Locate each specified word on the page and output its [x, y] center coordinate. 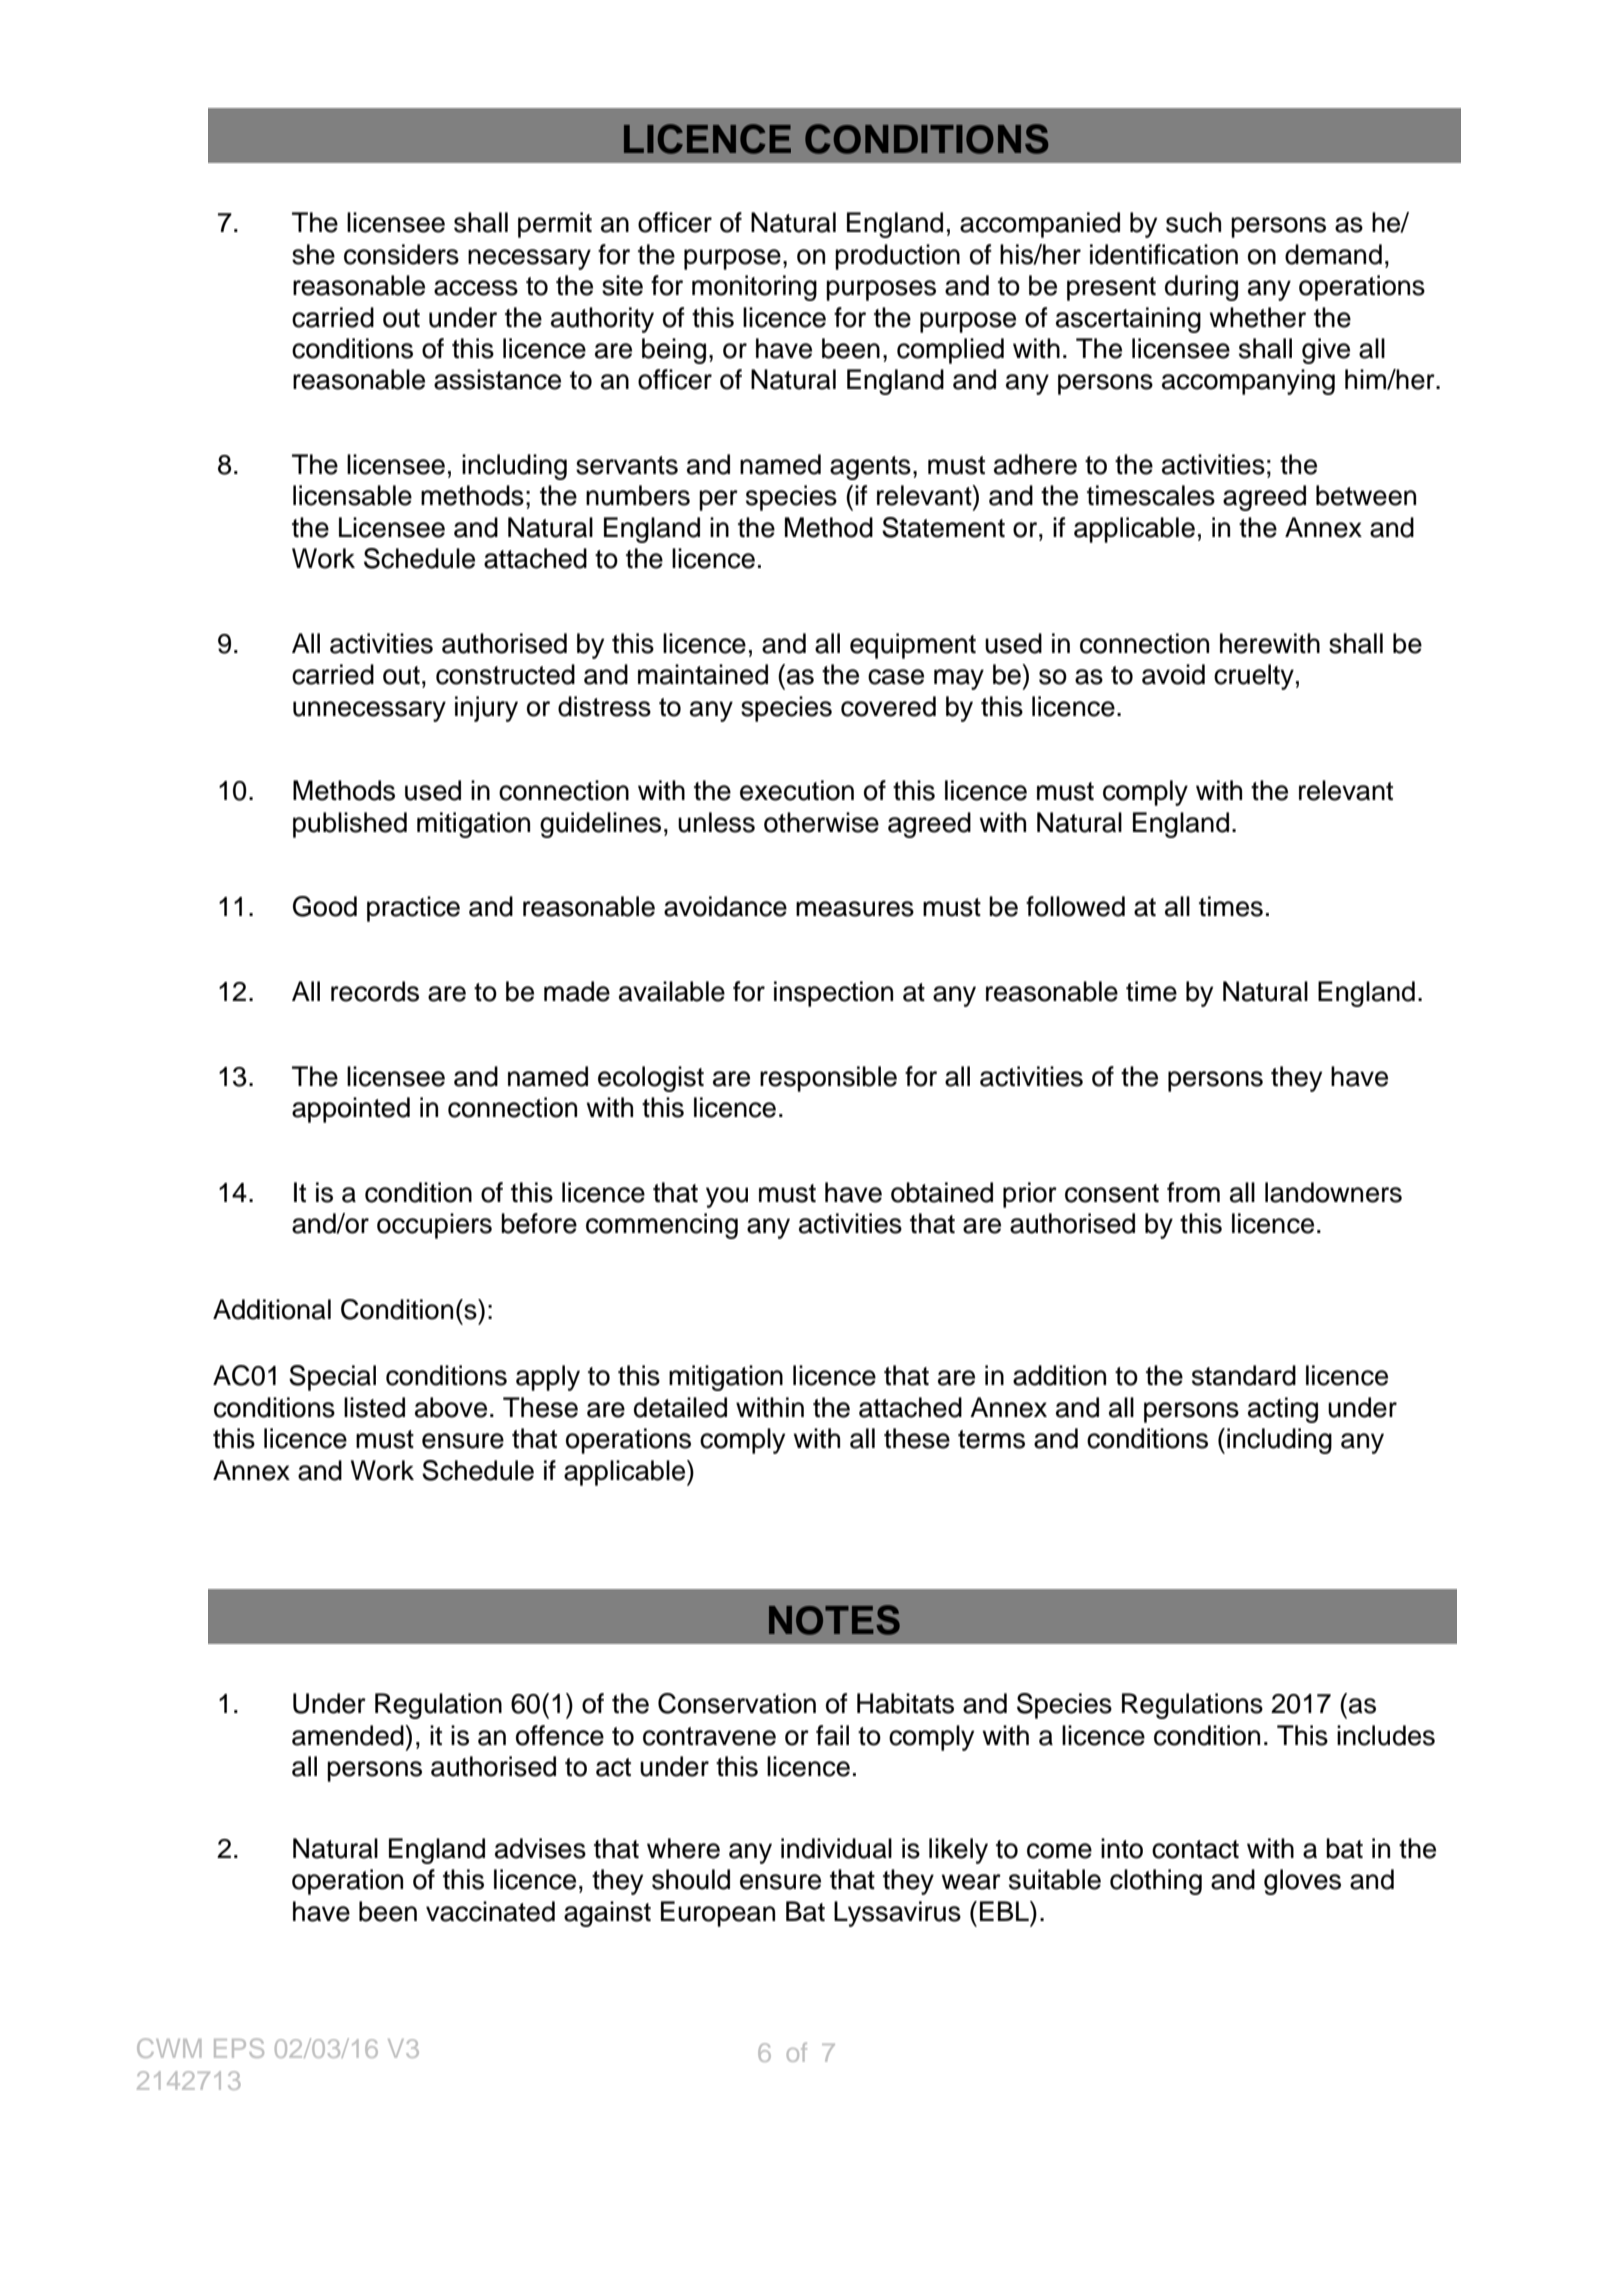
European [718, 1914]
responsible [828, 1079]
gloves [1302, 1882]
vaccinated [490, 1911]
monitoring [754, 288]
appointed [351, 1110]
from [1193, 1192]
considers [401, 254]
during [1201, 288]
